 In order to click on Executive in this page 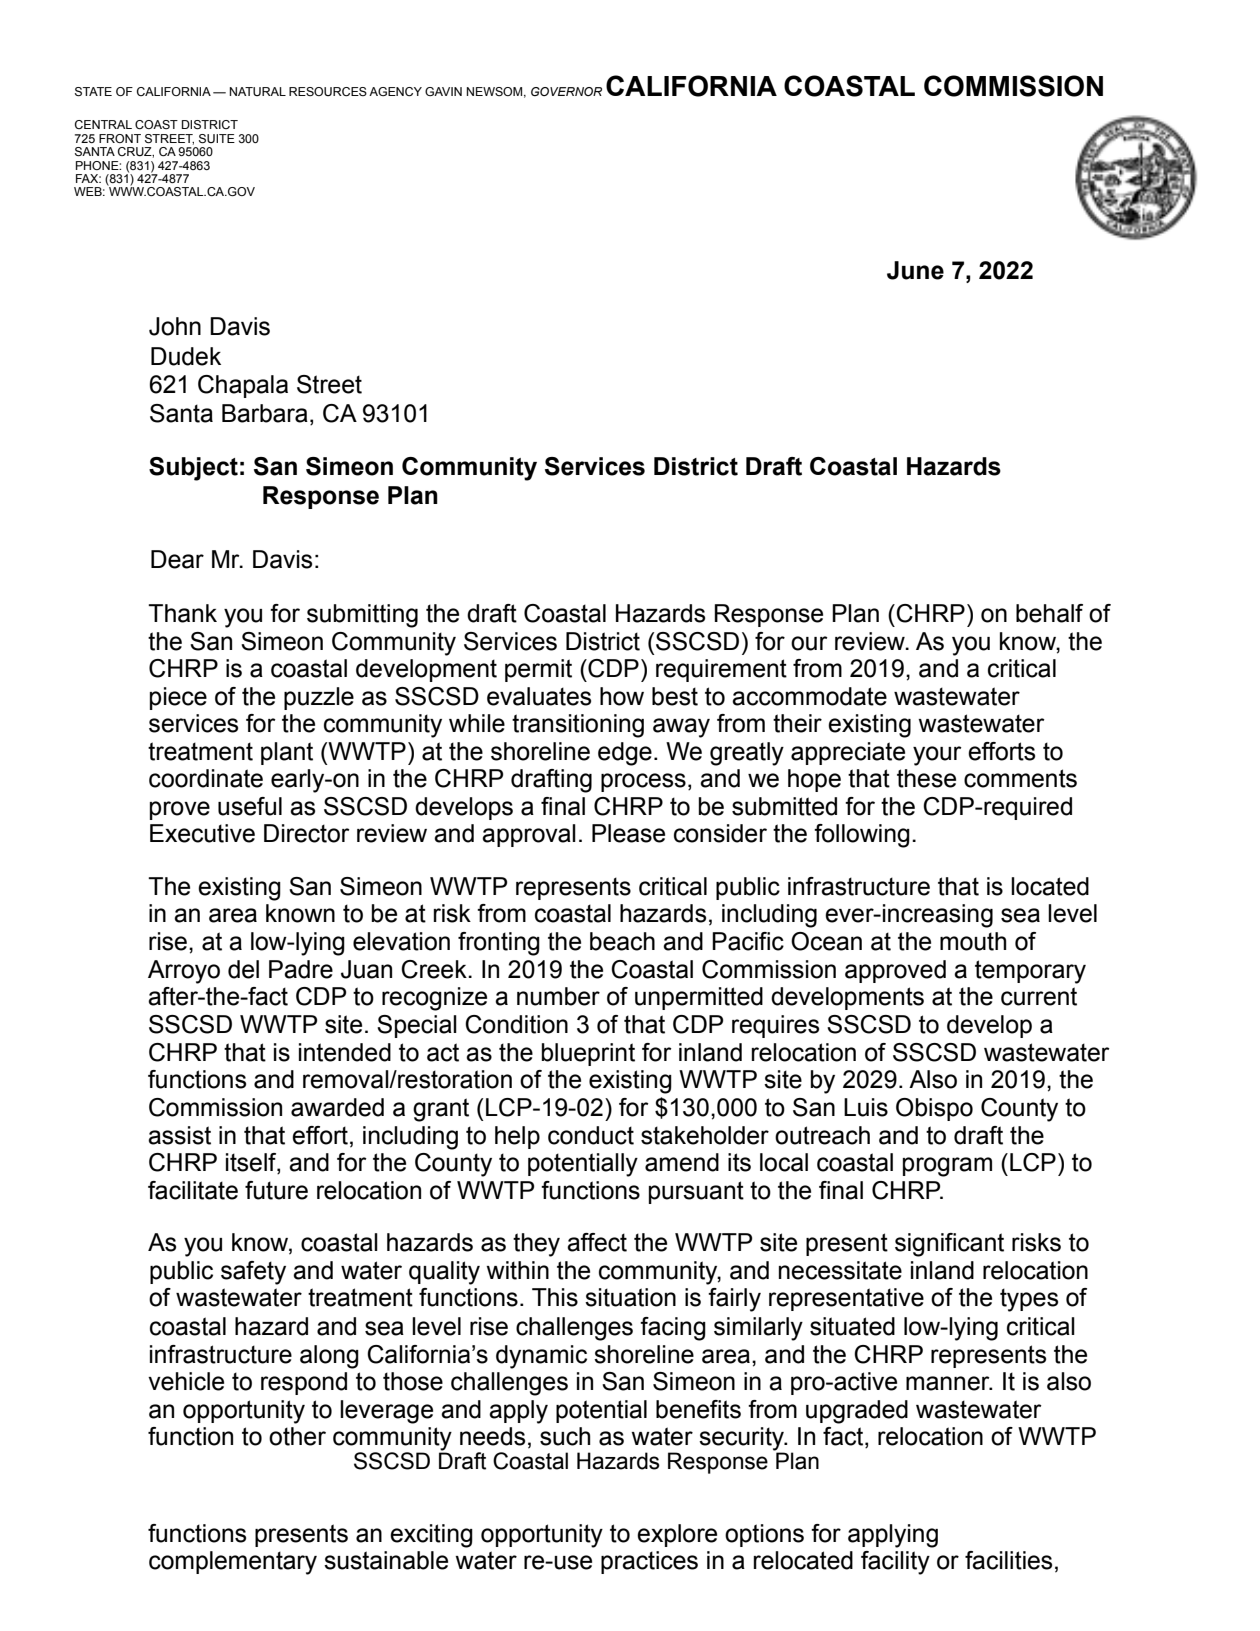, I will do `click(202, 833)`.
